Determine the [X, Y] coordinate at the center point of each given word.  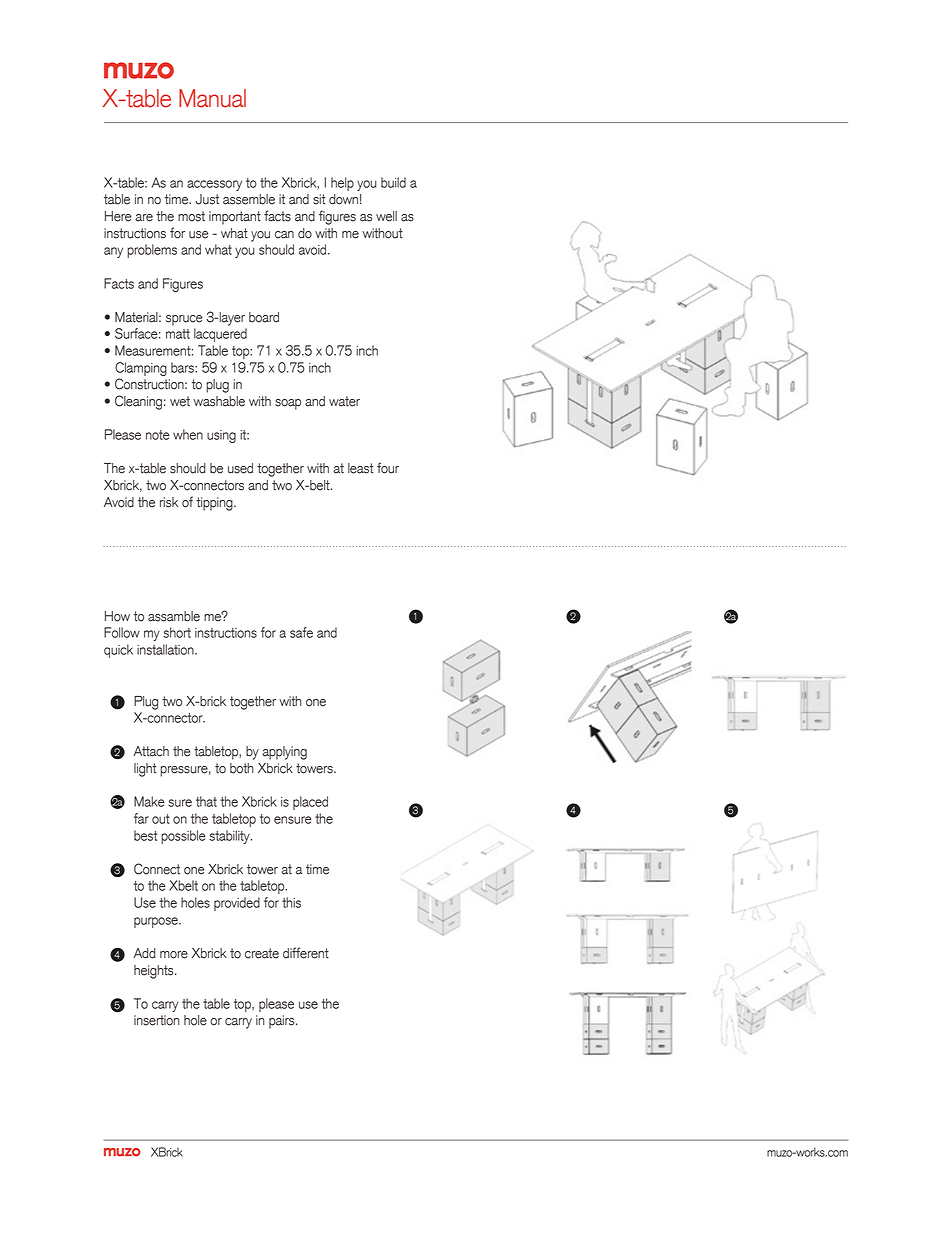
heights [155, 972]
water [344, 401]
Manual [212, 98]
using [221, 436]
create [262, 953]
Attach [151, 751]
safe [301, 632]
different [306, 953]
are [144, 218]
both [242, 768]
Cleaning [138, 402]
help [342, 184]
